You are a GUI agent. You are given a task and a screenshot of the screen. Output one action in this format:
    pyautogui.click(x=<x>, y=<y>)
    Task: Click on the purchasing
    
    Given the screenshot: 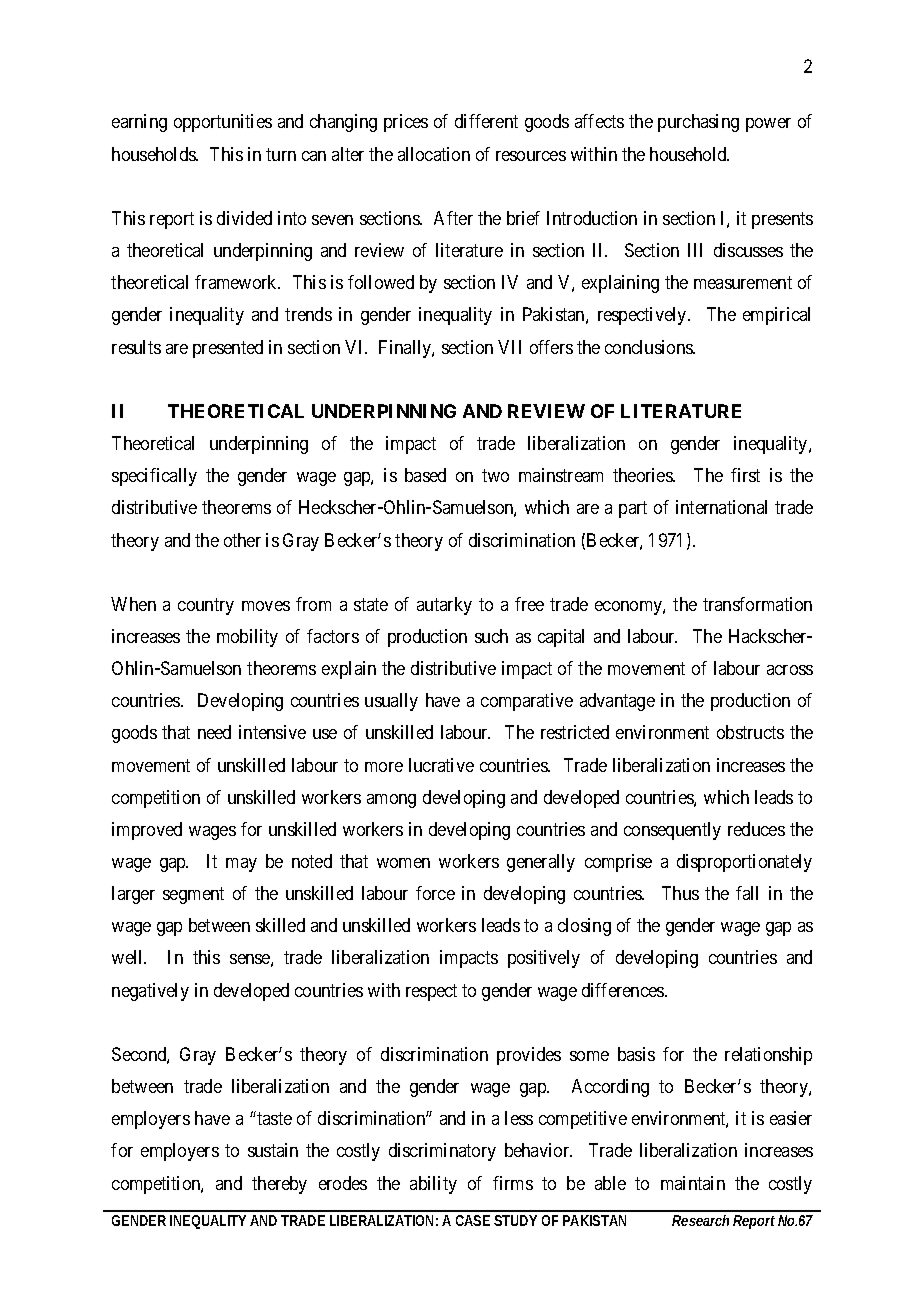 What is the action you would take?
    pyautogui.click(x=698, y=123)
